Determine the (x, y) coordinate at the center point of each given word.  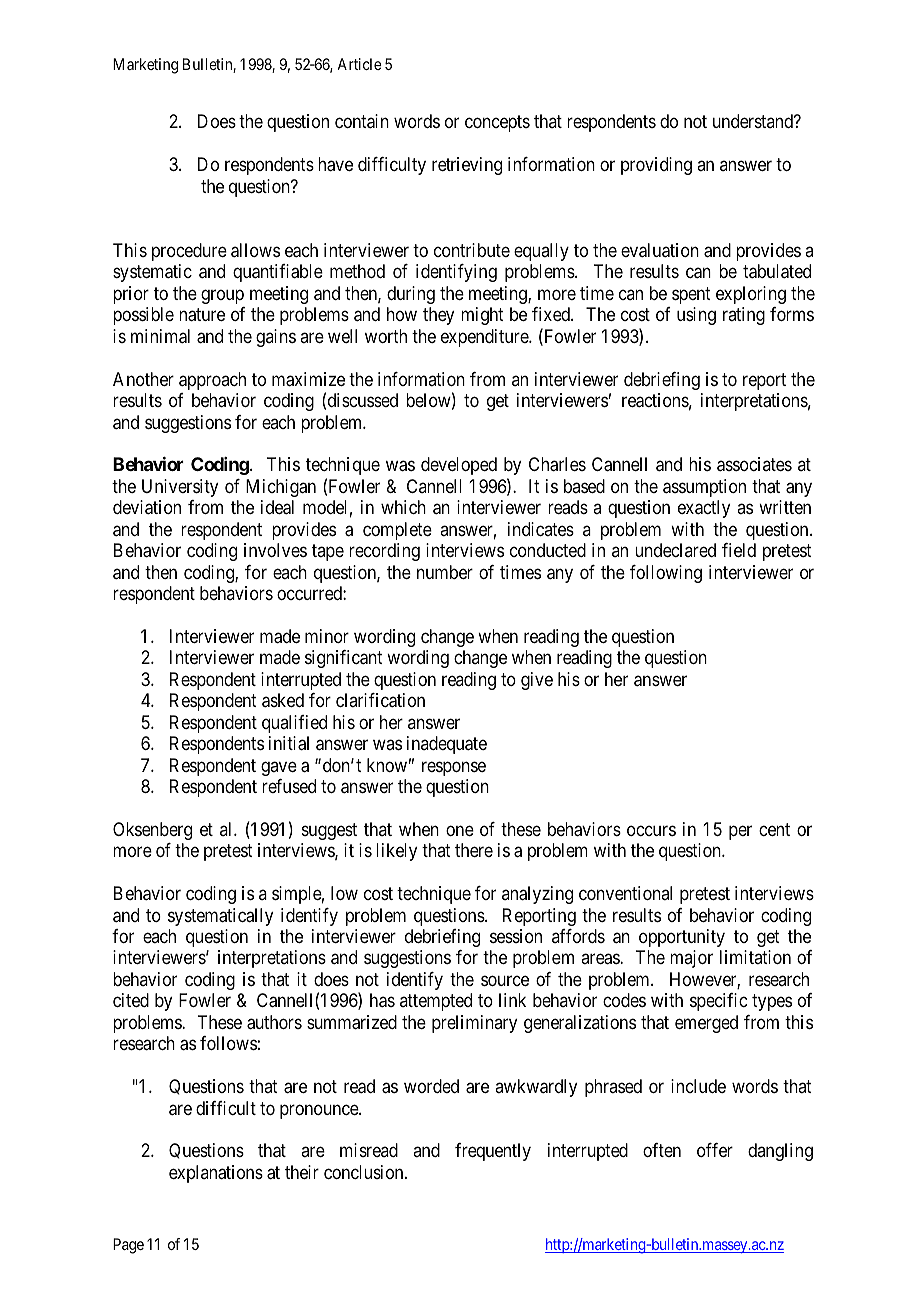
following (666, 574)
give (537, 681)
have (335, 164)
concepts (497, 124)
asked (283, 700)
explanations (216, 1174)
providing (656, 166)
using (696, 316)
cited (131, 1000)
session (516, 936)
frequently (493, 1152)
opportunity (682, 938)
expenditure (485, 338)
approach (212, 381)
